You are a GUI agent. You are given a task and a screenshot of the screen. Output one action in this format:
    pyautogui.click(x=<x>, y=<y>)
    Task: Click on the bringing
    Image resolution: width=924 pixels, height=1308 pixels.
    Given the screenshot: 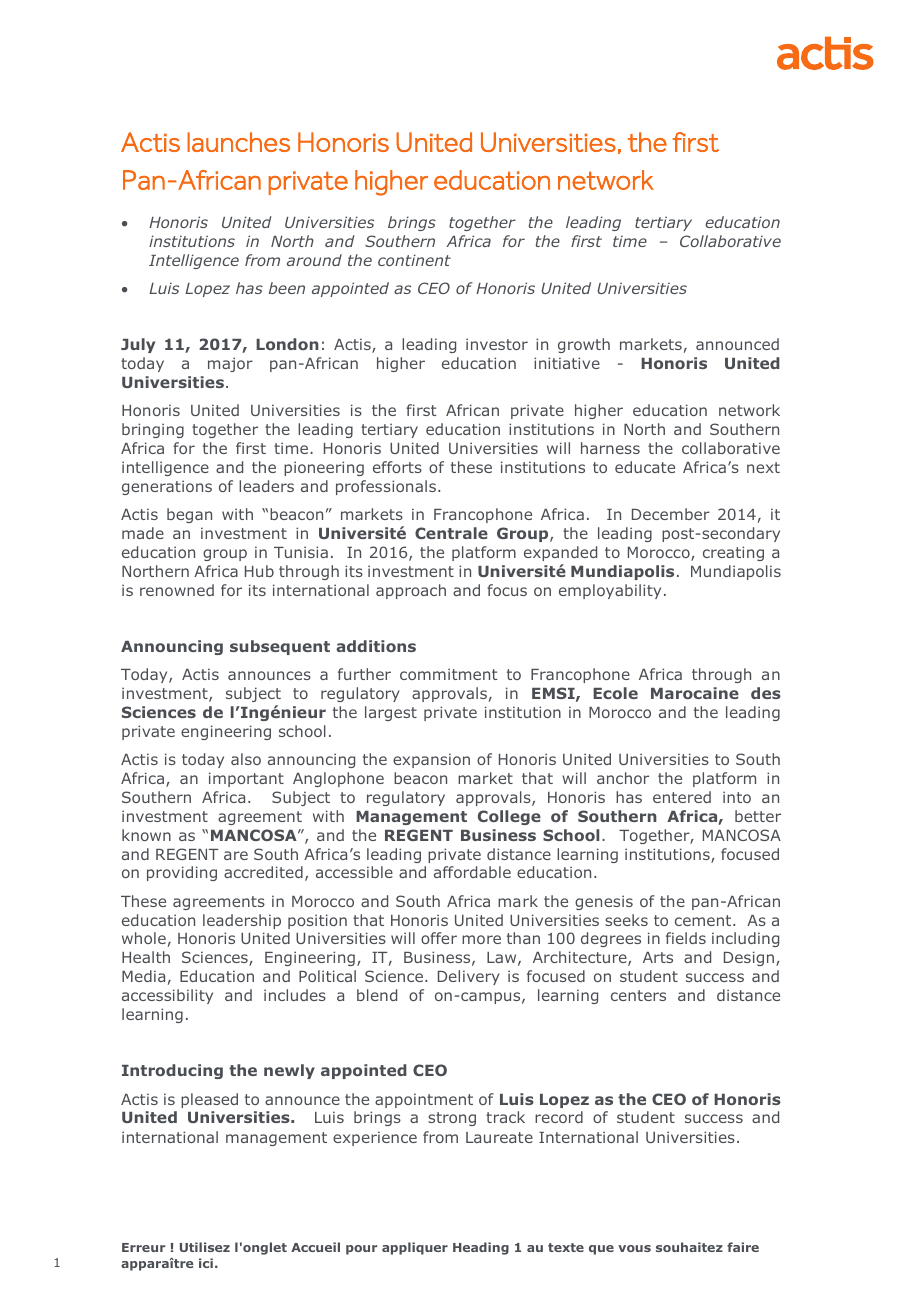 What is the action you would take?
    pyautogui.click(x=153, y=430)
